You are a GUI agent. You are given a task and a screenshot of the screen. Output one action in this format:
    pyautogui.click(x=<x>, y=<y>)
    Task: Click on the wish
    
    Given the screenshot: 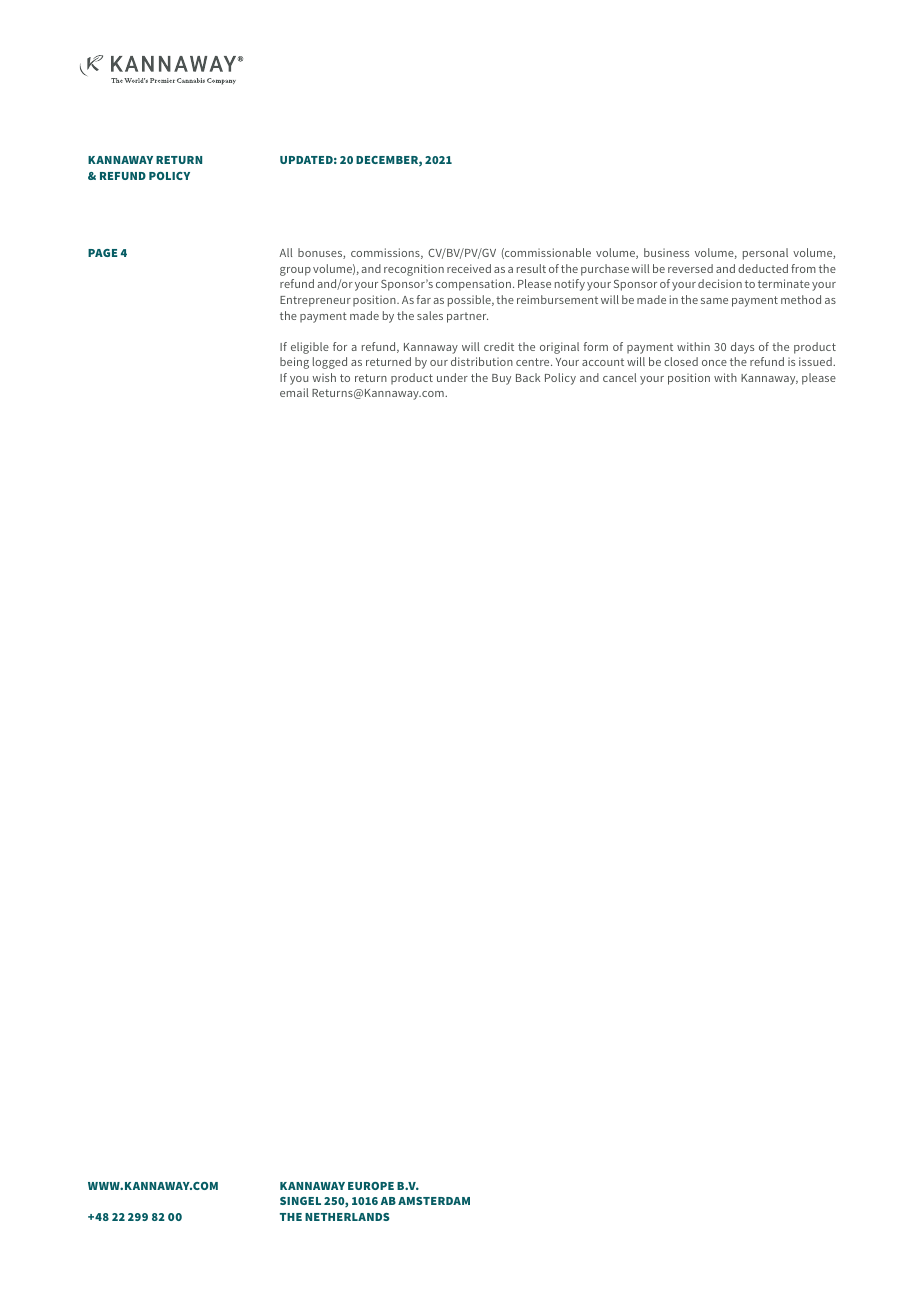 What is the action you would take?
    pyautogui.click(x=324, y=377)
